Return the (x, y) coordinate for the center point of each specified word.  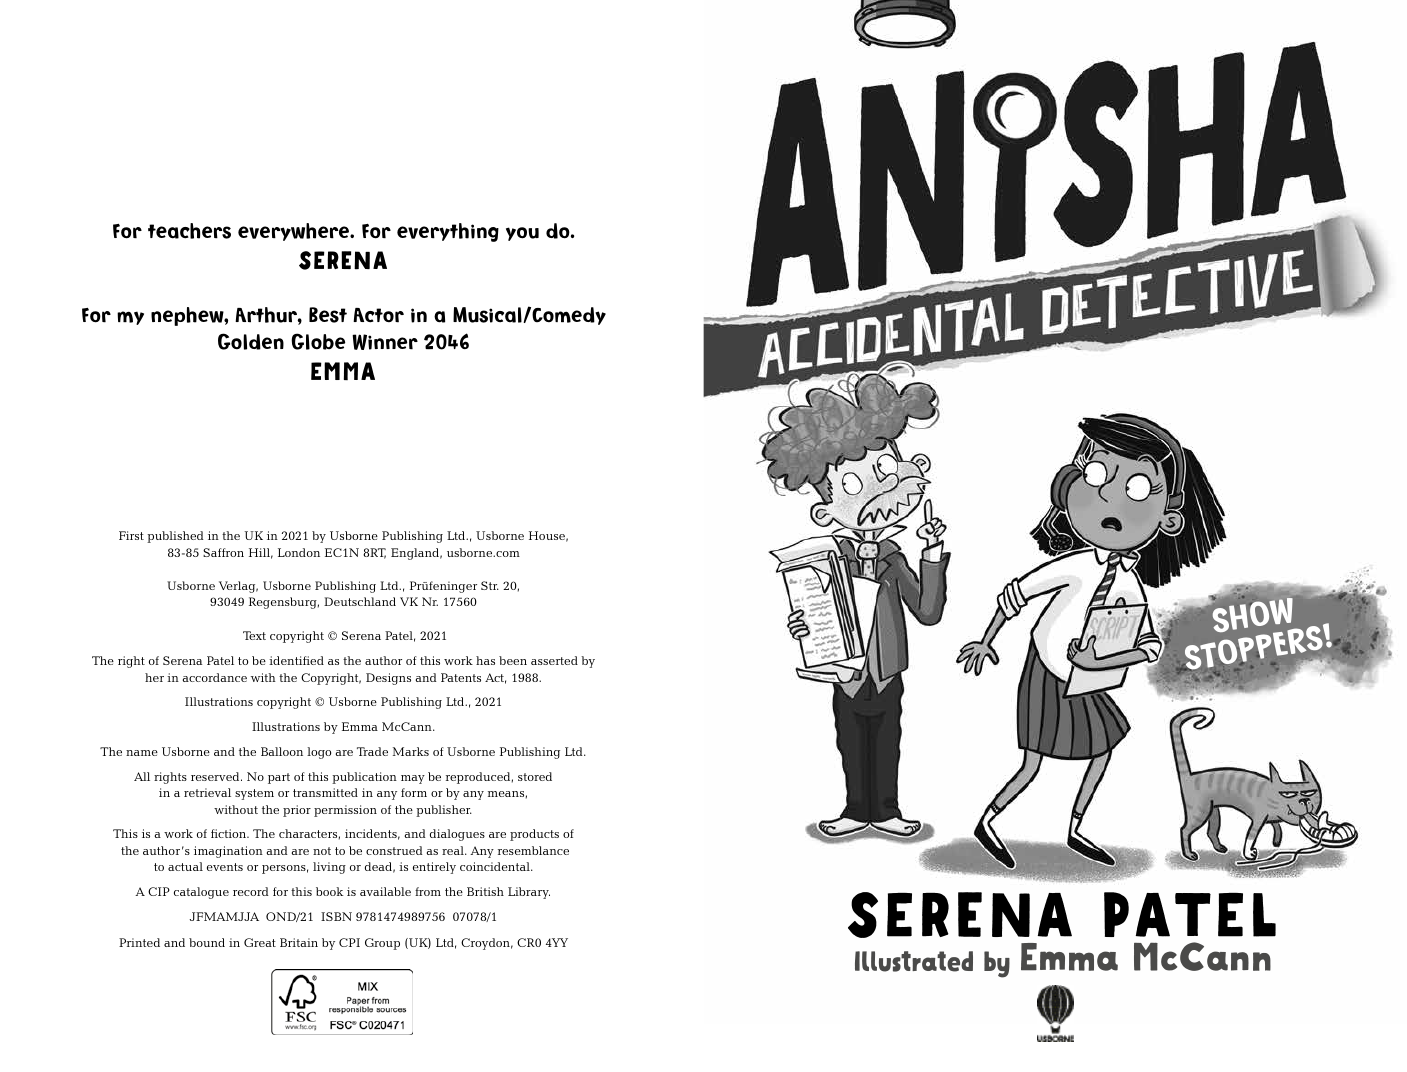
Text (254, 635)
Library (529, 893)
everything (448, 232)
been (513, 660)
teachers (189, 231)
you (522, 234)
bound (207, 942)
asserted (554, 660)
